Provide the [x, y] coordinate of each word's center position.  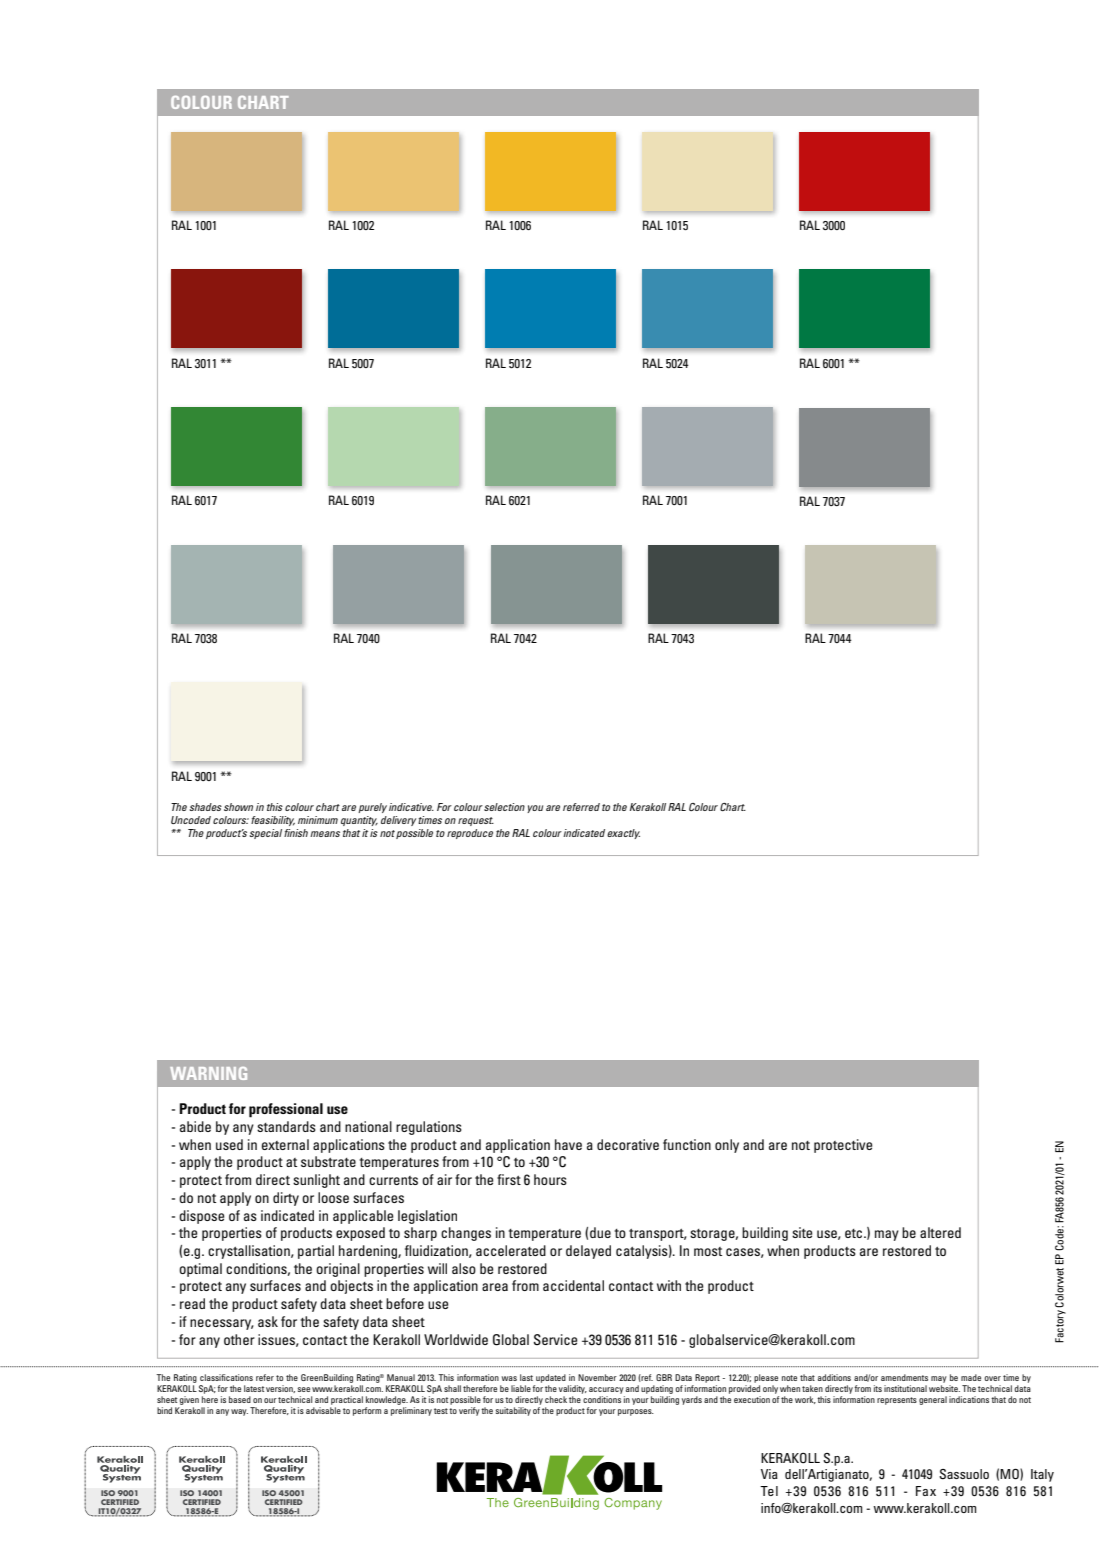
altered [940, 1232]
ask [268, 1321]
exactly [623, 834]
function [687, 1144]
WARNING [208, 1073]
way [239, 1412]
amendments [904, 1377]
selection [504, 807]
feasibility [273, 821]
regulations [429, 1128]
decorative [628, 1144]
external [285, 1144]
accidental [573, 1285]
